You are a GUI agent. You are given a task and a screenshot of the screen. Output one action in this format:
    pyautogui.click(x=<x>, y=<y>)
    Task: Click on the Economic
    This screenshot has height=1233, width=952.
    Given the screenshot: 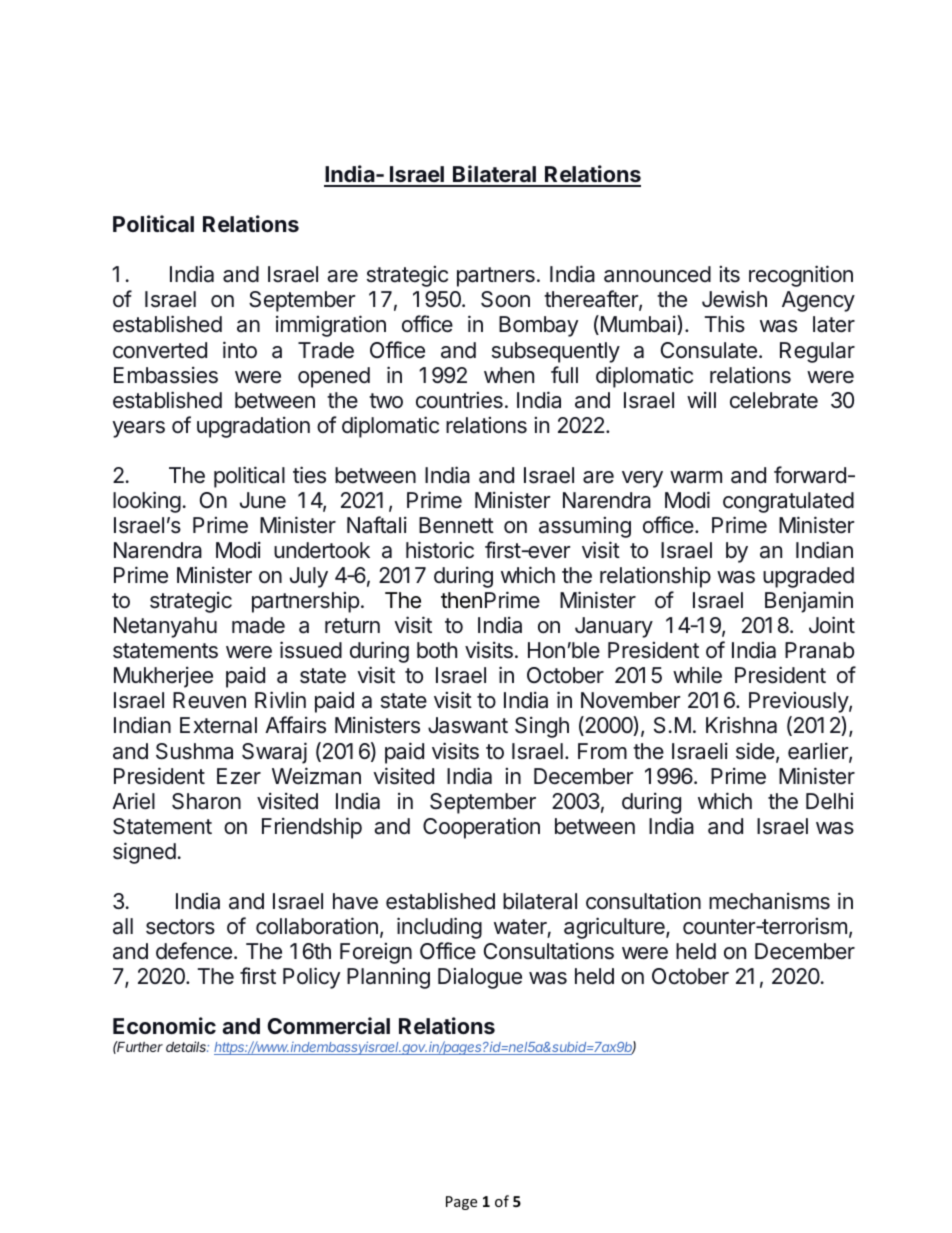 What is the action you would take?
    pyautogui.click(x=164, y=1025)
